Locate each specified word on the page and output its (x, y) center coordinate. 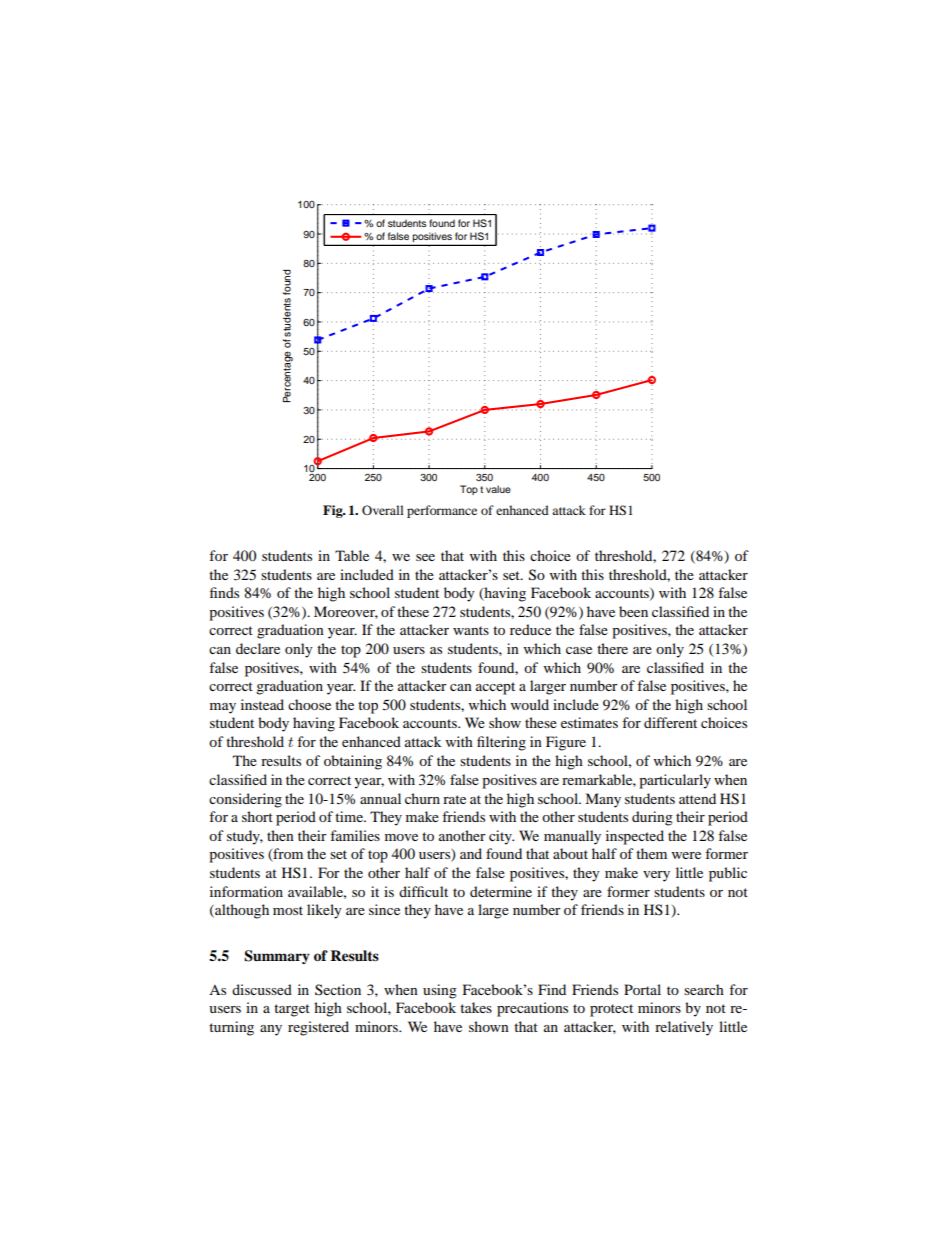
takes (476, 1007)
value (498, 489)
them (651, 853)
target (292, 1010)
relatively (684, 1028)
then (280, 835)
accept (495, 688)
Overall (383, 510)
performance (442, 511)
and (471, 853)
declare (258, 648)
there (612, 648)
